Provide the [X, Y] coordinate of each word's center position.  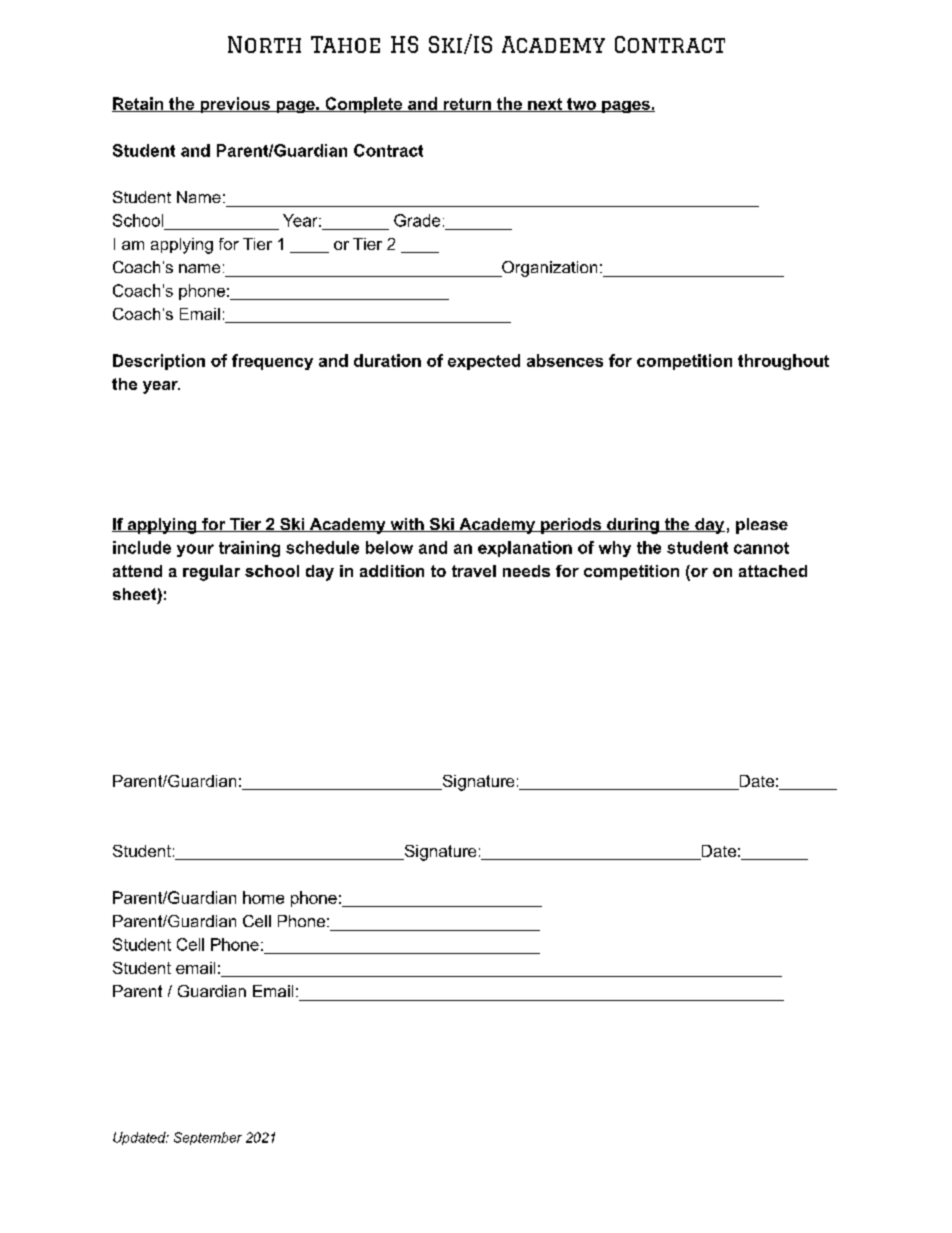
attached [773, 571]
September [208, 1138]
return [467, 105]
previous [235, 105]
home [263, 897]
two [581, 105]
